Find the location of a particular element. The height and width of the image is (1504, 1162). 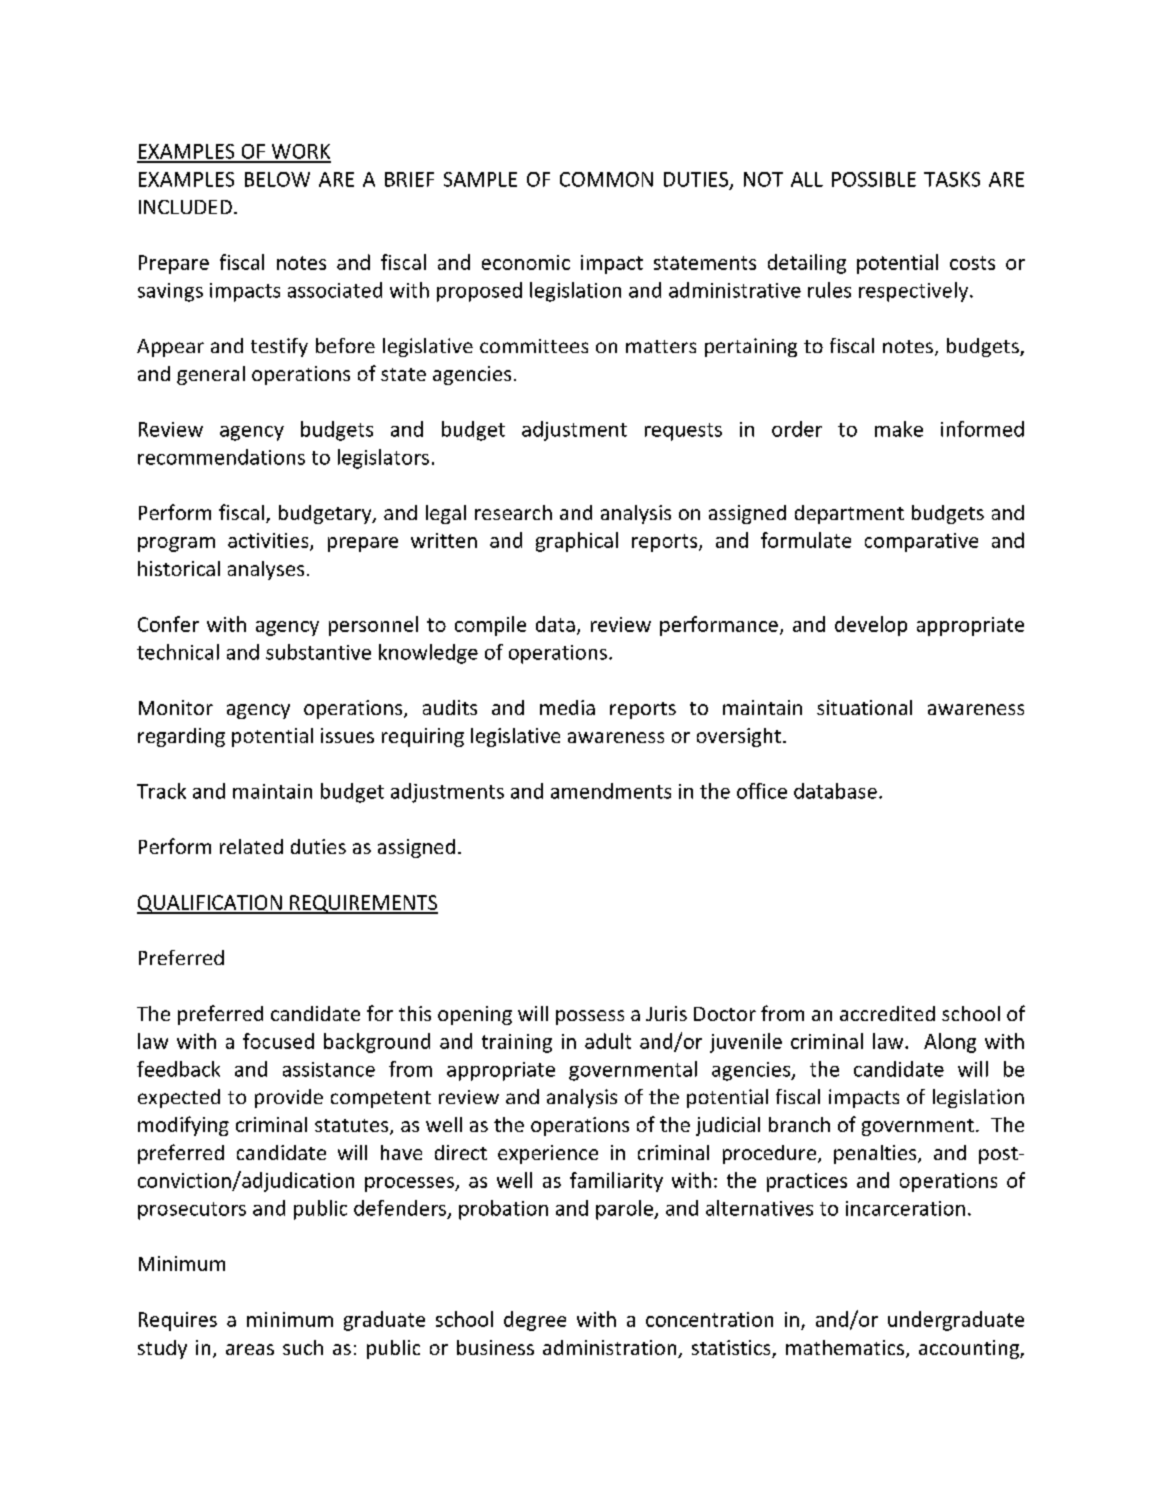

POSSIBLE is located at coordinates (874, 179).
